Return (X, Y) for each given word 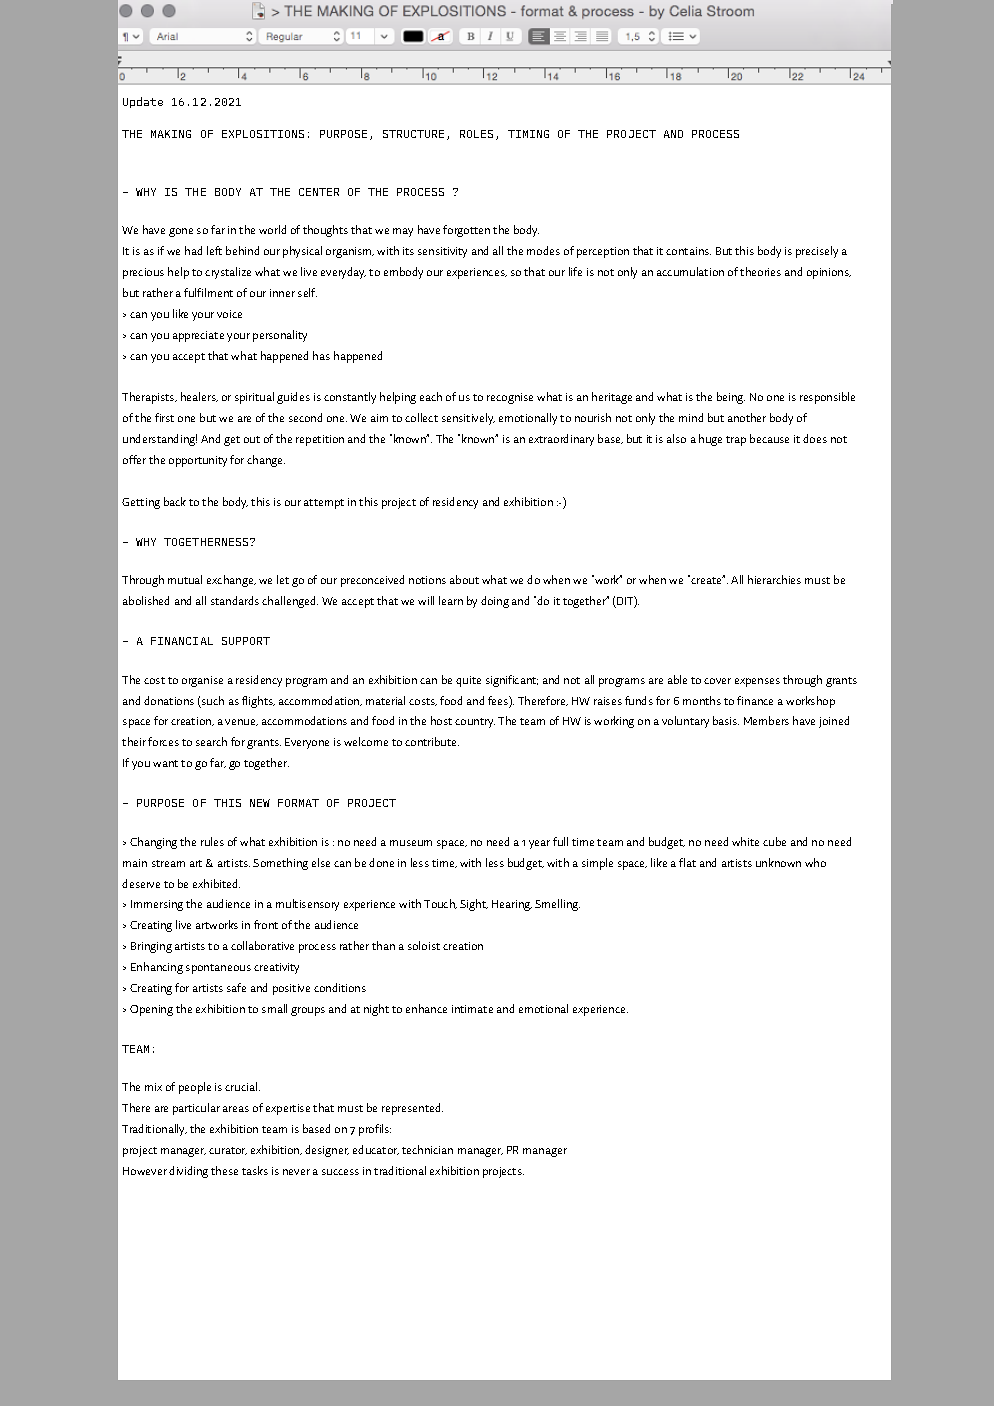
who (815, 862)
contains (688, 251)
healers (199, 397)
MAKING (171, 134)
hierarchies (774, 579)
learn (451, 600)
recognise (510, 398)
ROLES (476, 134)
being (731, 398)
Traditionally (154, 1130)
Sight (474, 905)
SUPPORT (246, 641)
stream (168, 863)
